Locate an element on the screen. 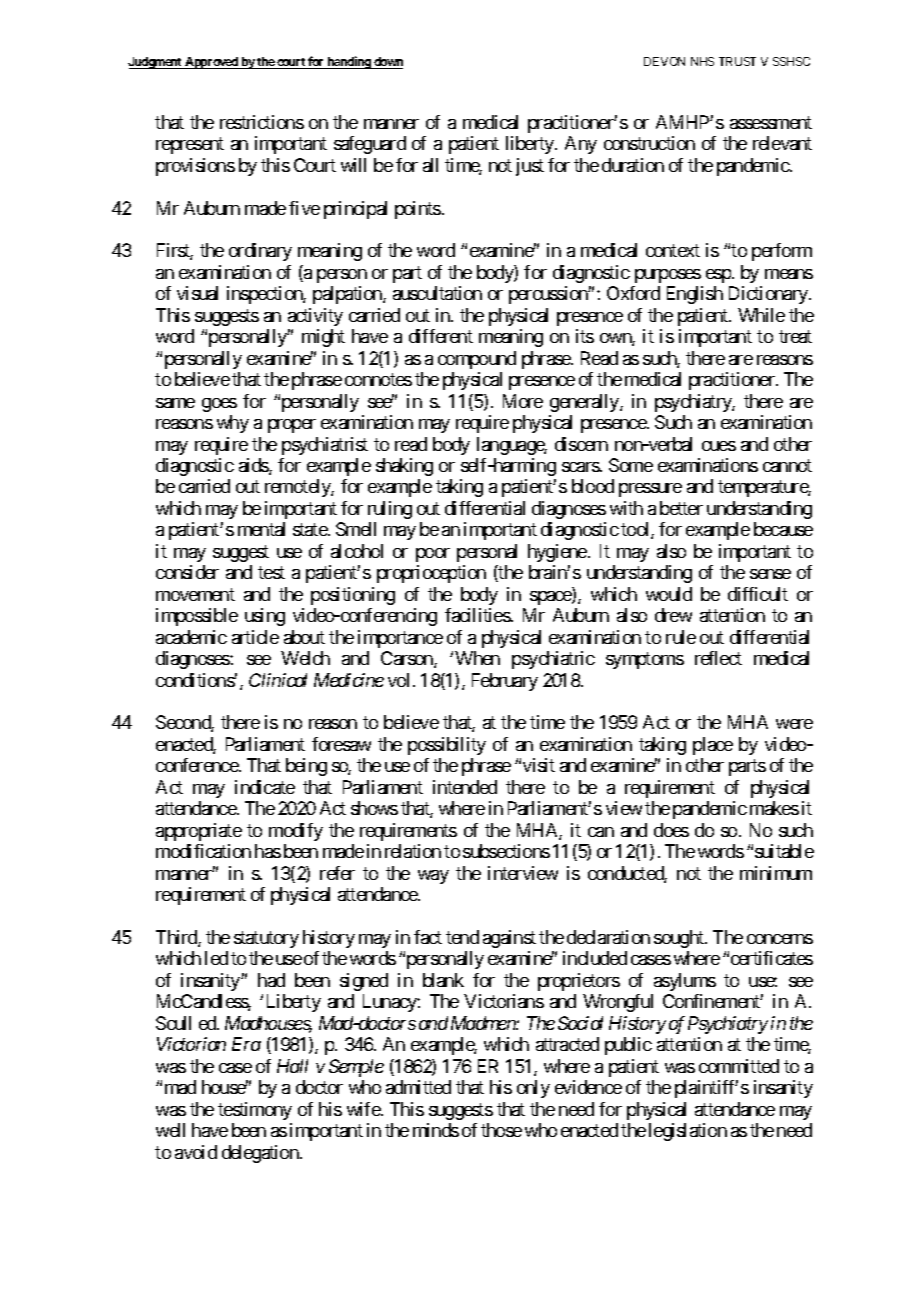 The image size is (924, 1309). place is located at coordinates (713, 746).
